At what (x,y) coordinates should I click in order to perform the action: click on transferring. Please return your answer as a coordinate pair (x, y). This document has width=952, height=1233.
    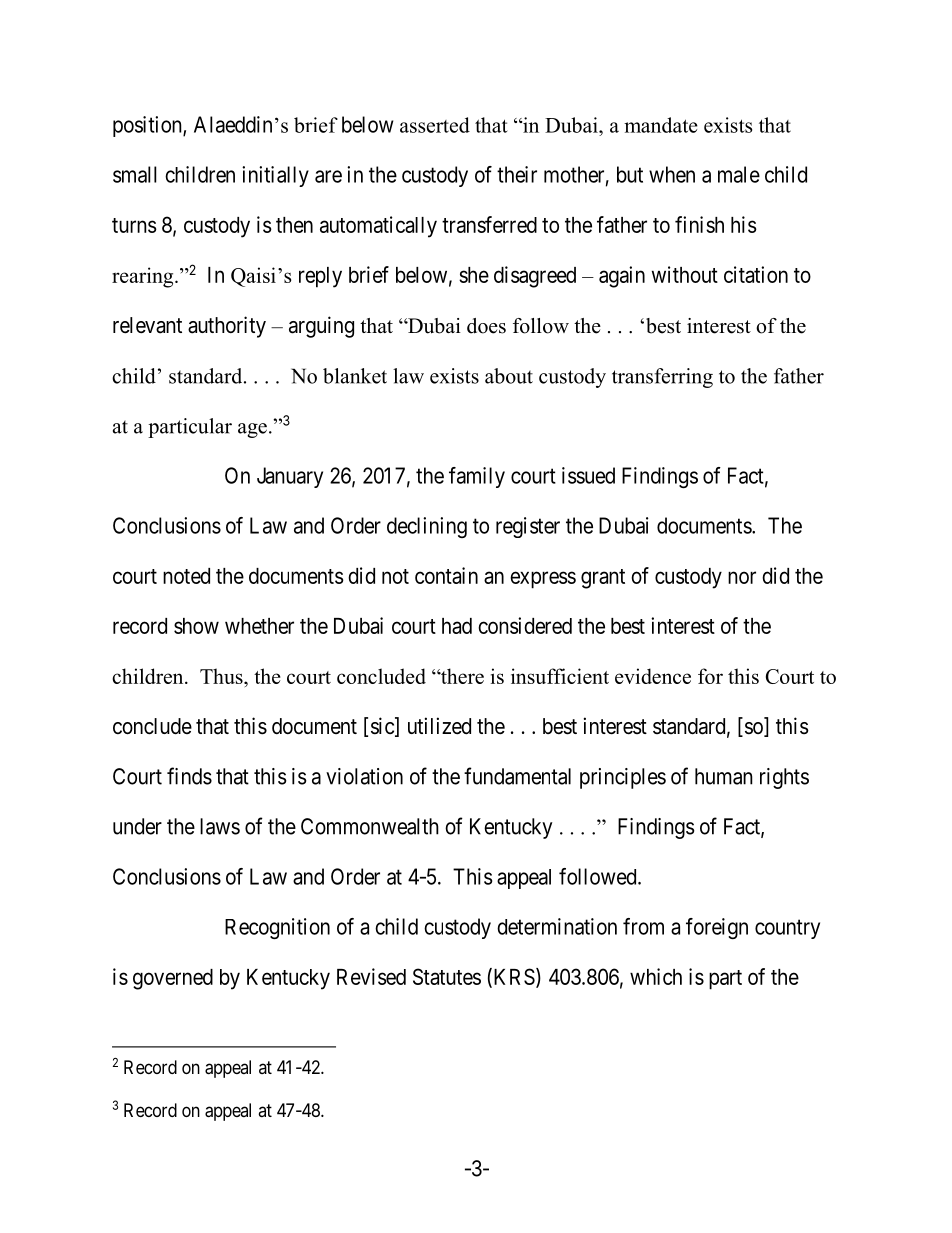
    Looking at the image, I should click on (662, 378).
